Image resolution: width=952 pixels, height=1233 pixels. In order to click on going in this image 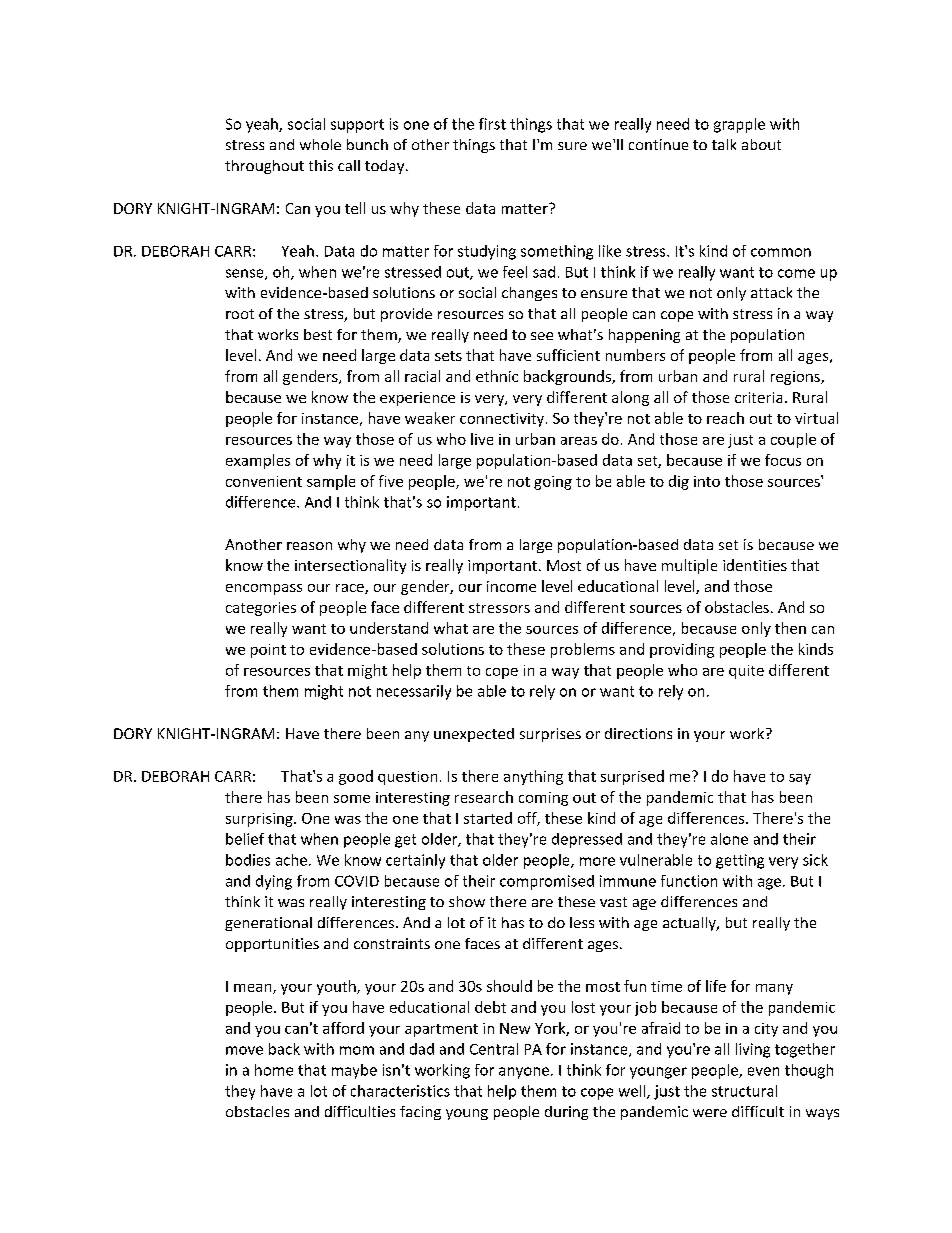, I will do `click(553, 483)`.
